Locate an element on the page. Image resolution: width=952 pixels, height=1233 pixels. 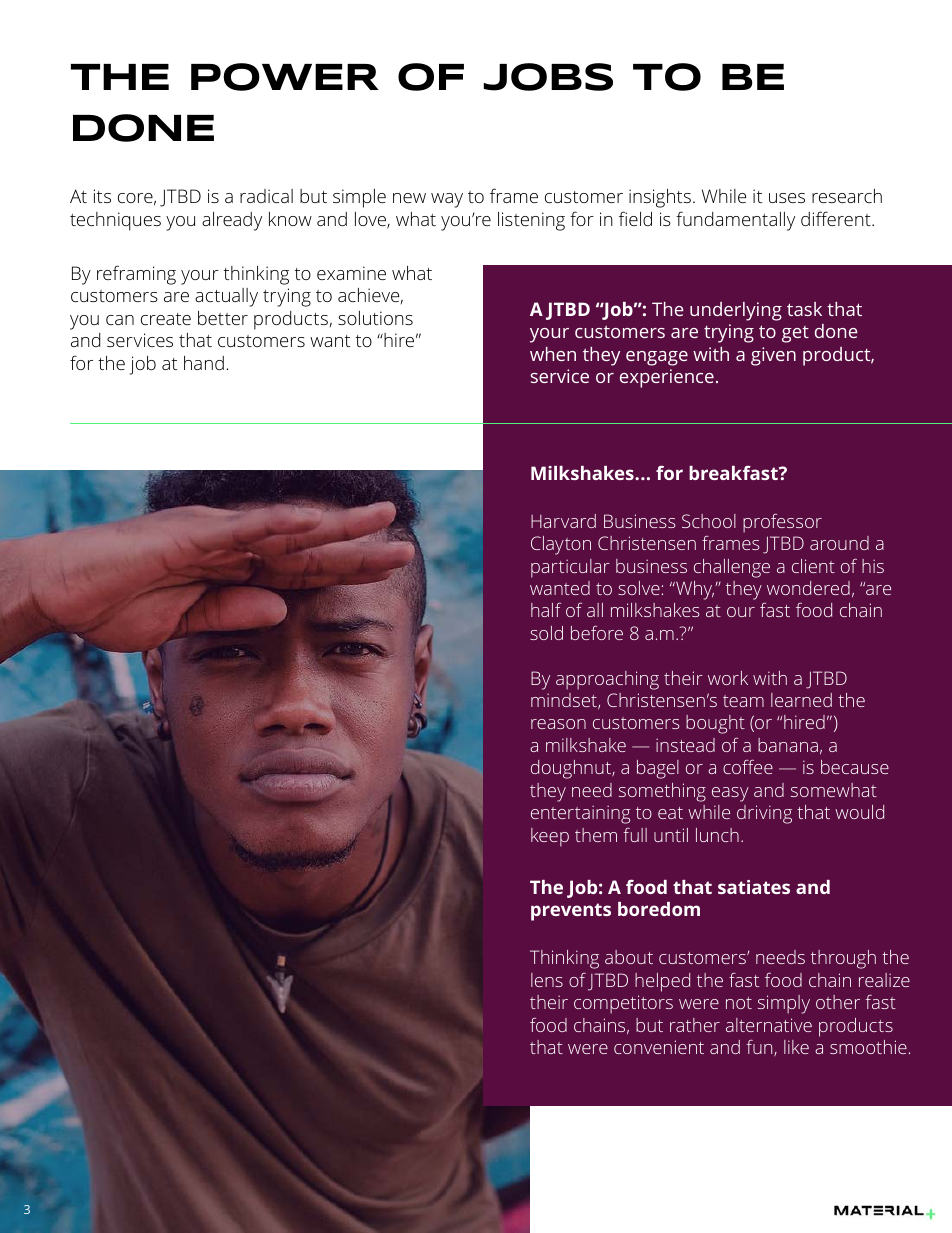
JOBS is located at coordinates (548, 77).
